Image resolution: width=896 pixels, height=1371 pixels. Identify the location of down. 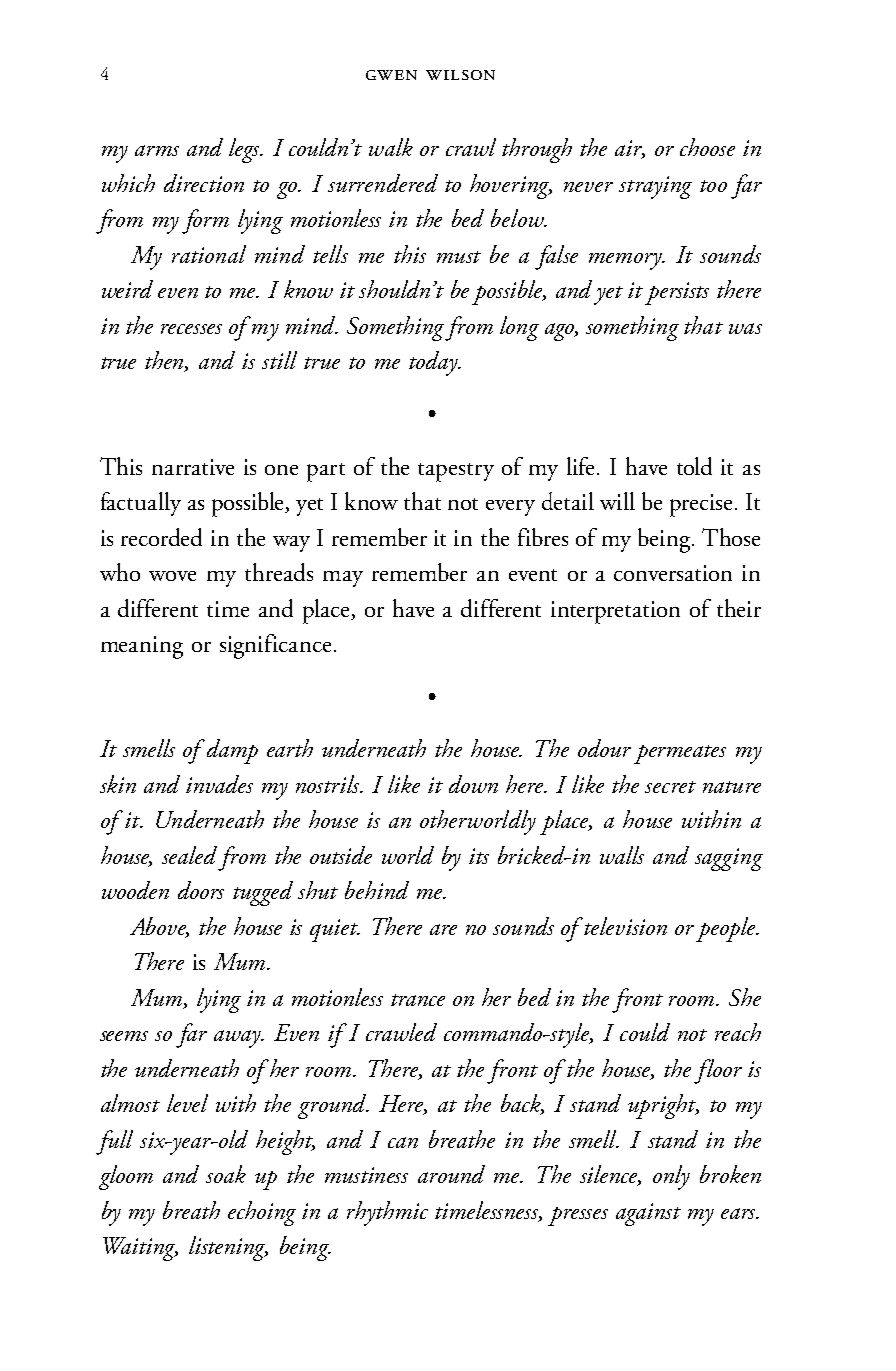
(473, 784).
